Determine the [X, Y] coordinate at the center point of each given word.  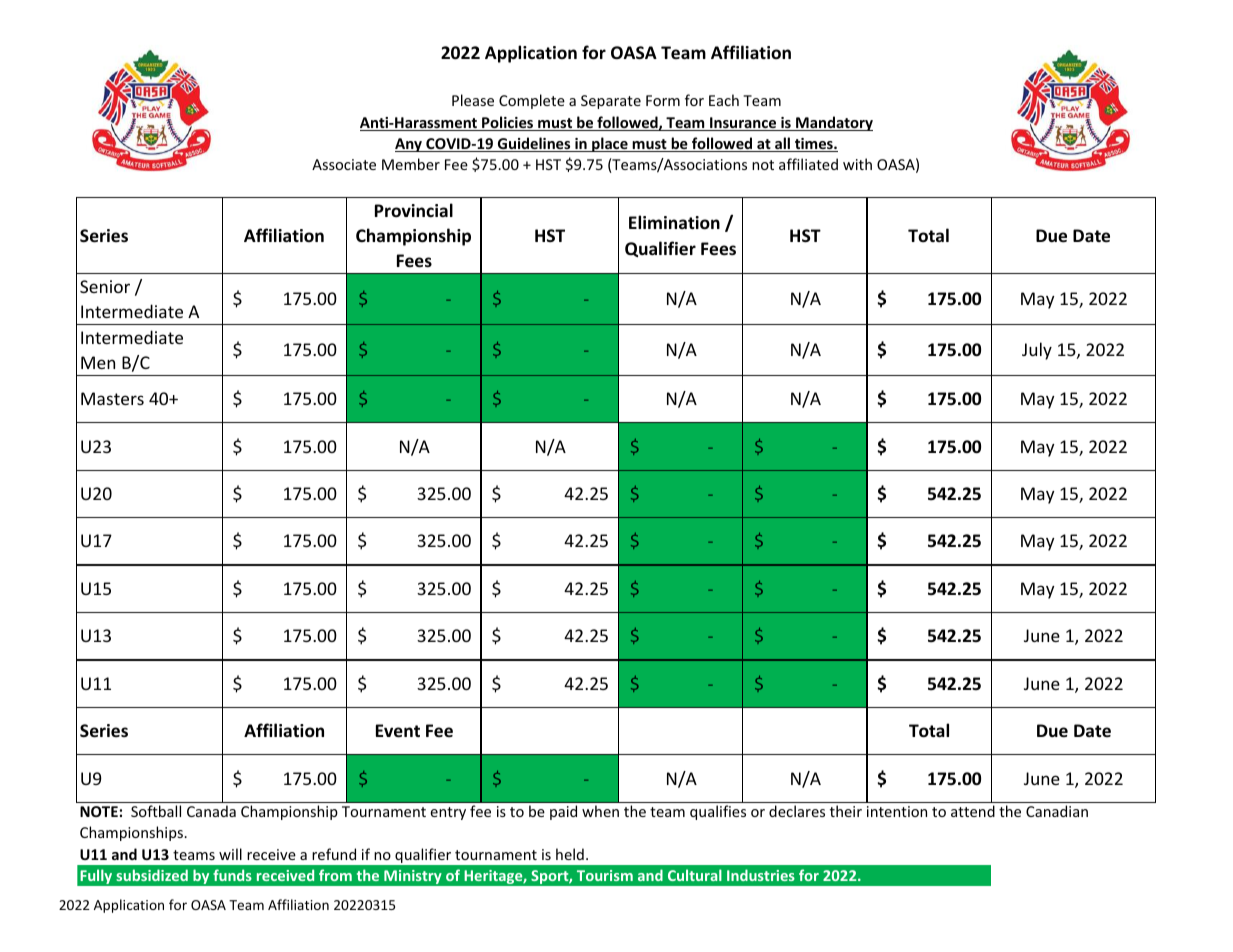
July [1037, 351]
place [610, 144]
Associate [344, 164]
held [570, 854]
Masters [112, 398]
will [230, 854]
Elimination [674, 222]
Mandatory [833, 123]
